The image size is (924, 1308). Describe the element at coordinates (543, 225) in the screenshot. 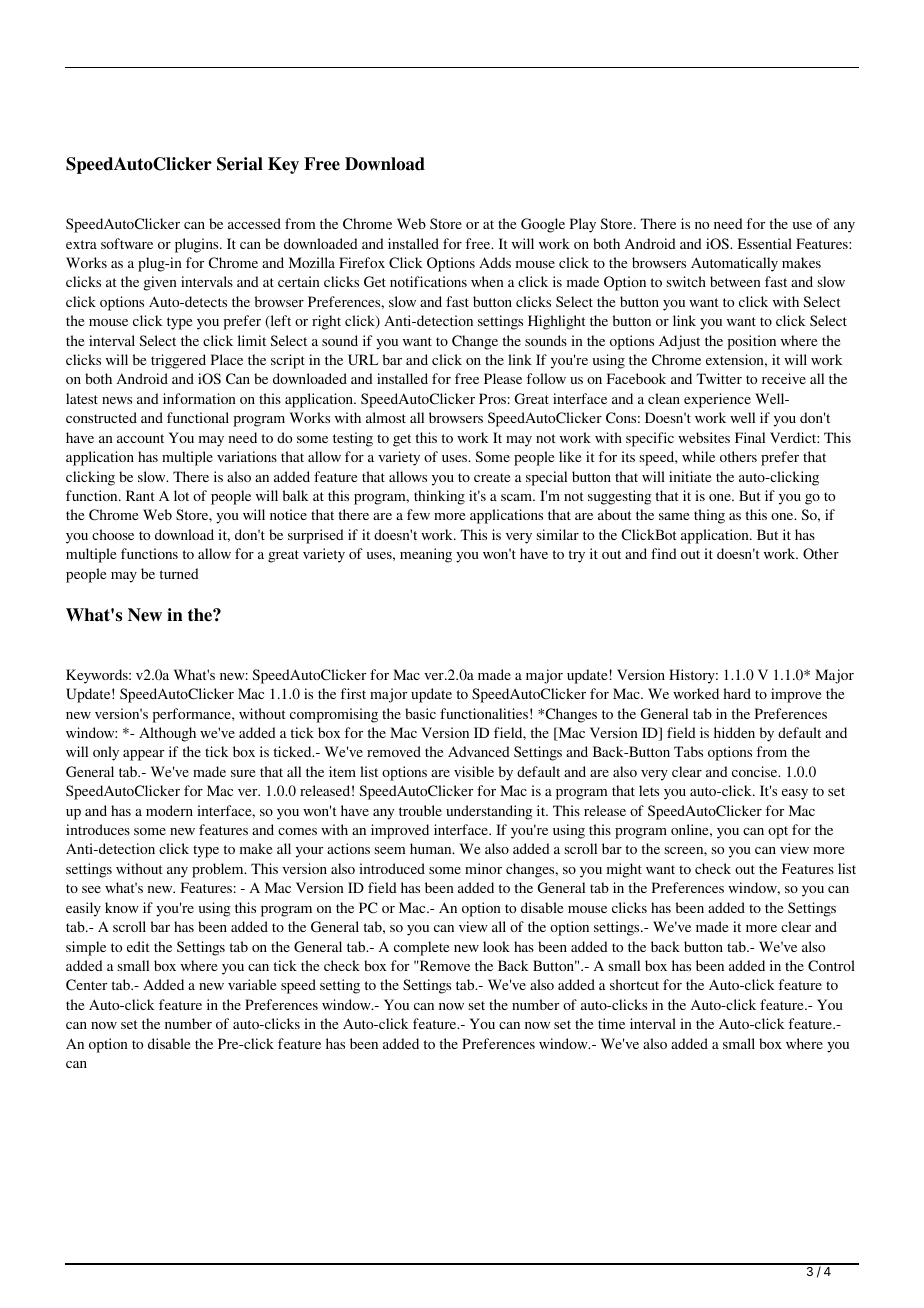

I see `Google` at that location.
